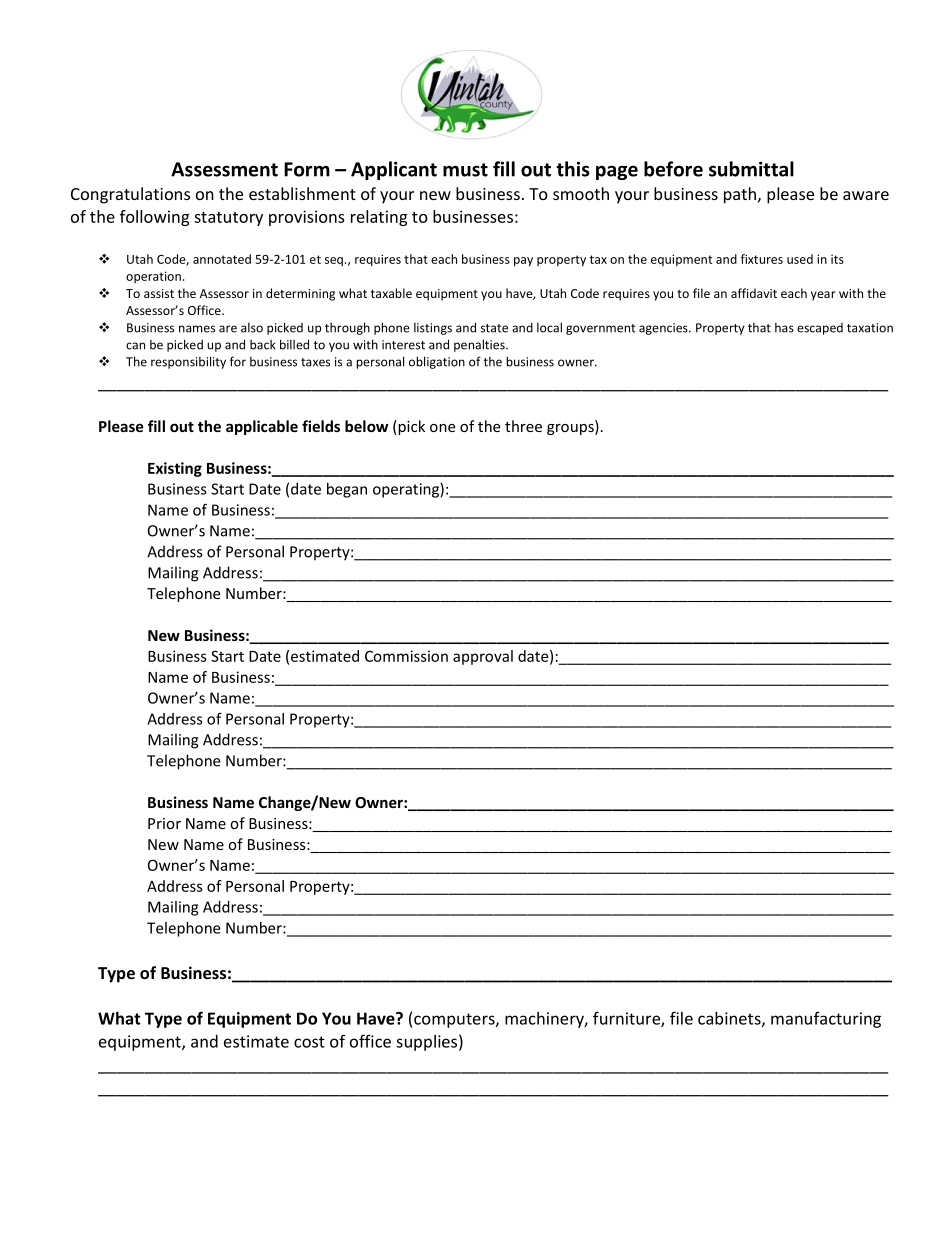  Describe the element at coordinates (820, 329) in the page. I see `escaped` at that location.
